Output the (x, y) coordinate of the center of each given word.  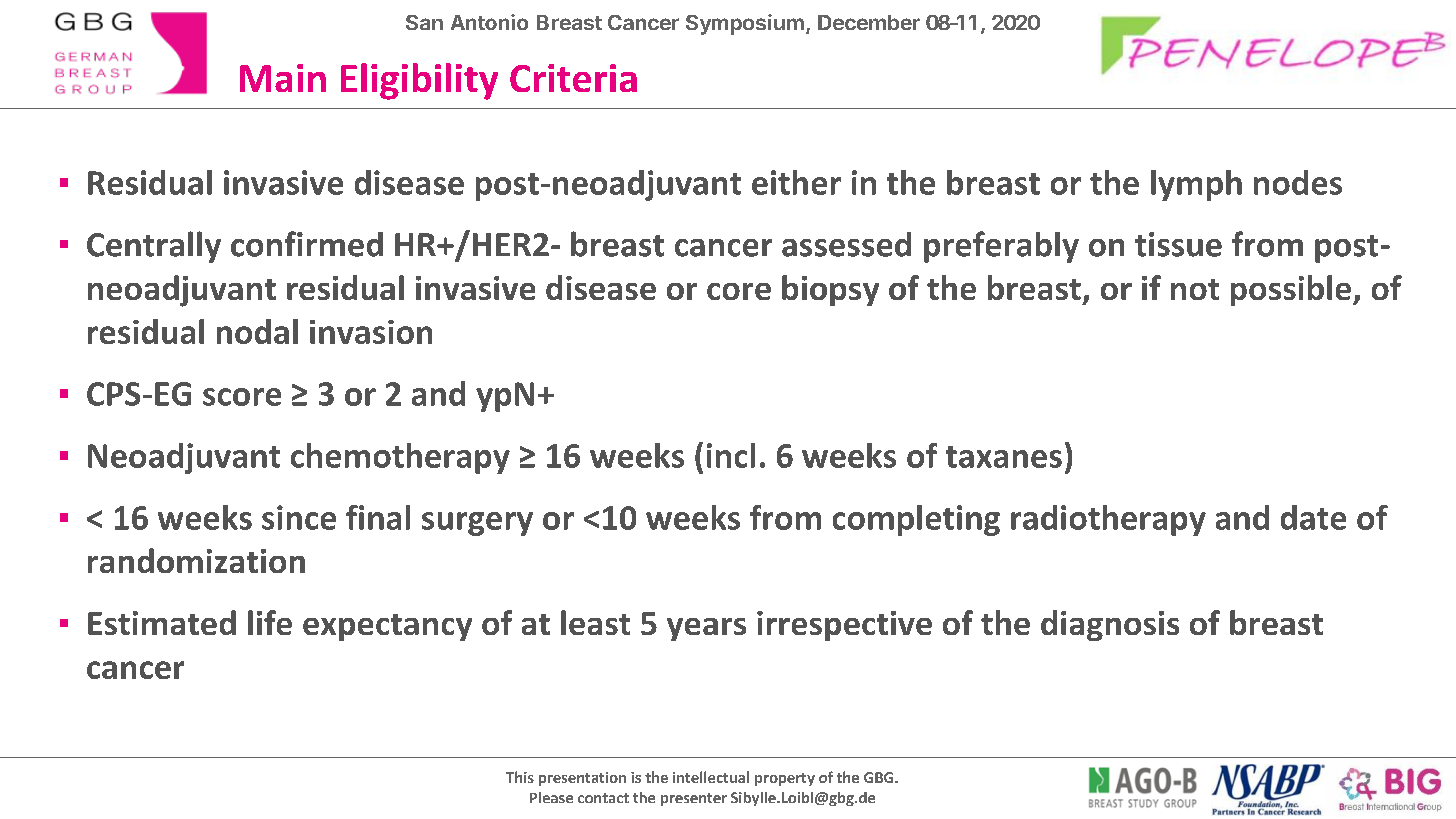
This (520, 777)
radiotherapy (1108, 520)
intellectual (711, 777)
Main (283, 78)
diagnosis (1110, 625)
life (270, 622)
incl (731, 455)
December (869, 22)
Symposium (745, 24)
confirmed (307, 244)
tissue (1178, 244)
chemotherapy (400, 458)
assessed (846, 244)
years (706, 629)
